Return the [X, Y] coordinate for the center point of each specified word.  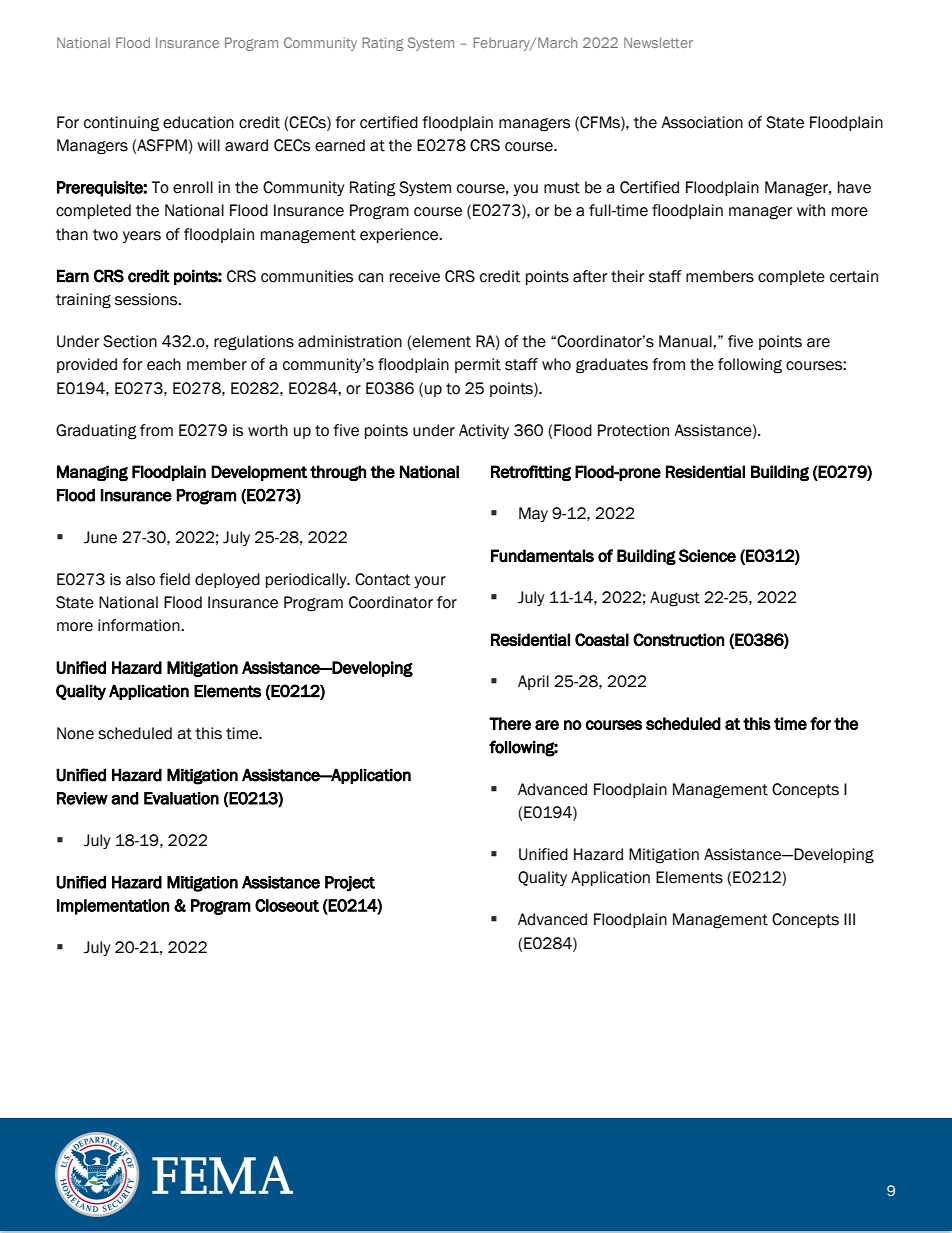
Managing [92, 473]
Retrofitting [531, 473]
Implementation [113, 907]
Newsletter [658, 42]
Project [350, 884]
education [198, 122]
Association [702, 122]
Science [707, 556]
